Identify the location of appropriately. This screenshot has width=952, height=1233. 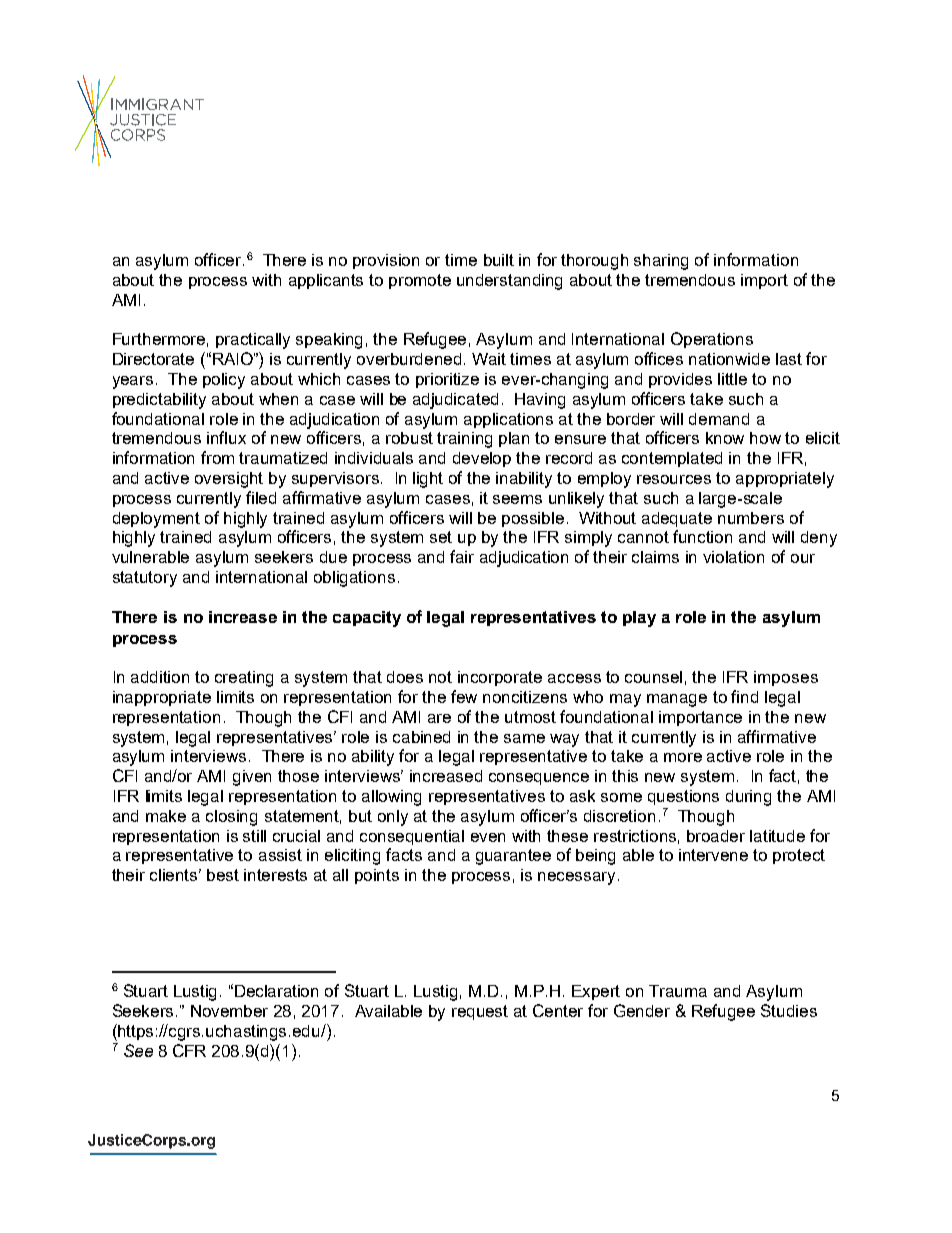
(785, 480).
